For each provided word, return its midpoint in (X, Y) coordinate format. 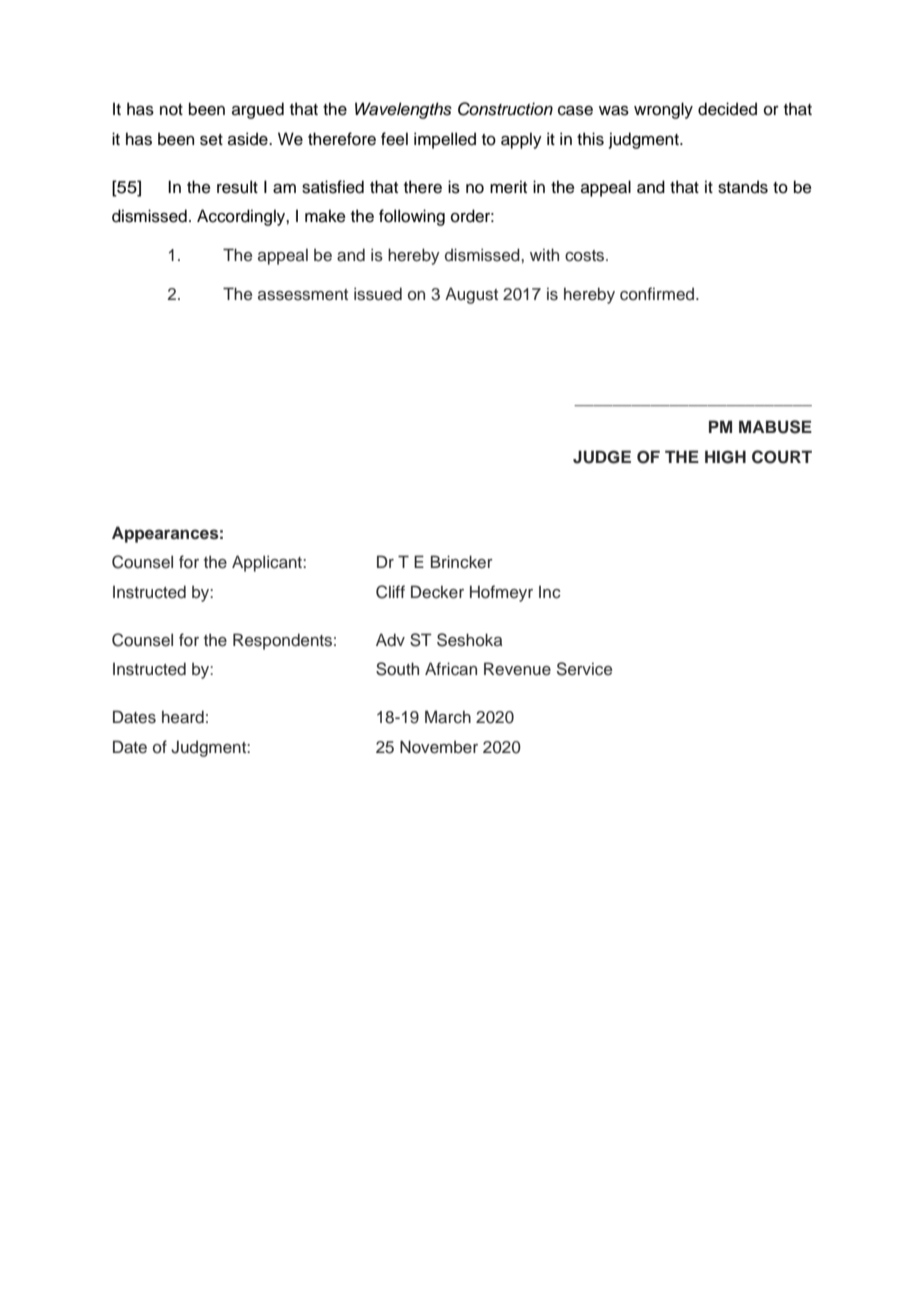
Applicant (268, 563)
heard (183, 717)
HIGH (725, 457)
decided (727, 109)
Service (584, 669)
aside (249, 139)
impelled (445, 140)
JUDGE (602, 457)
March (448, 717)
